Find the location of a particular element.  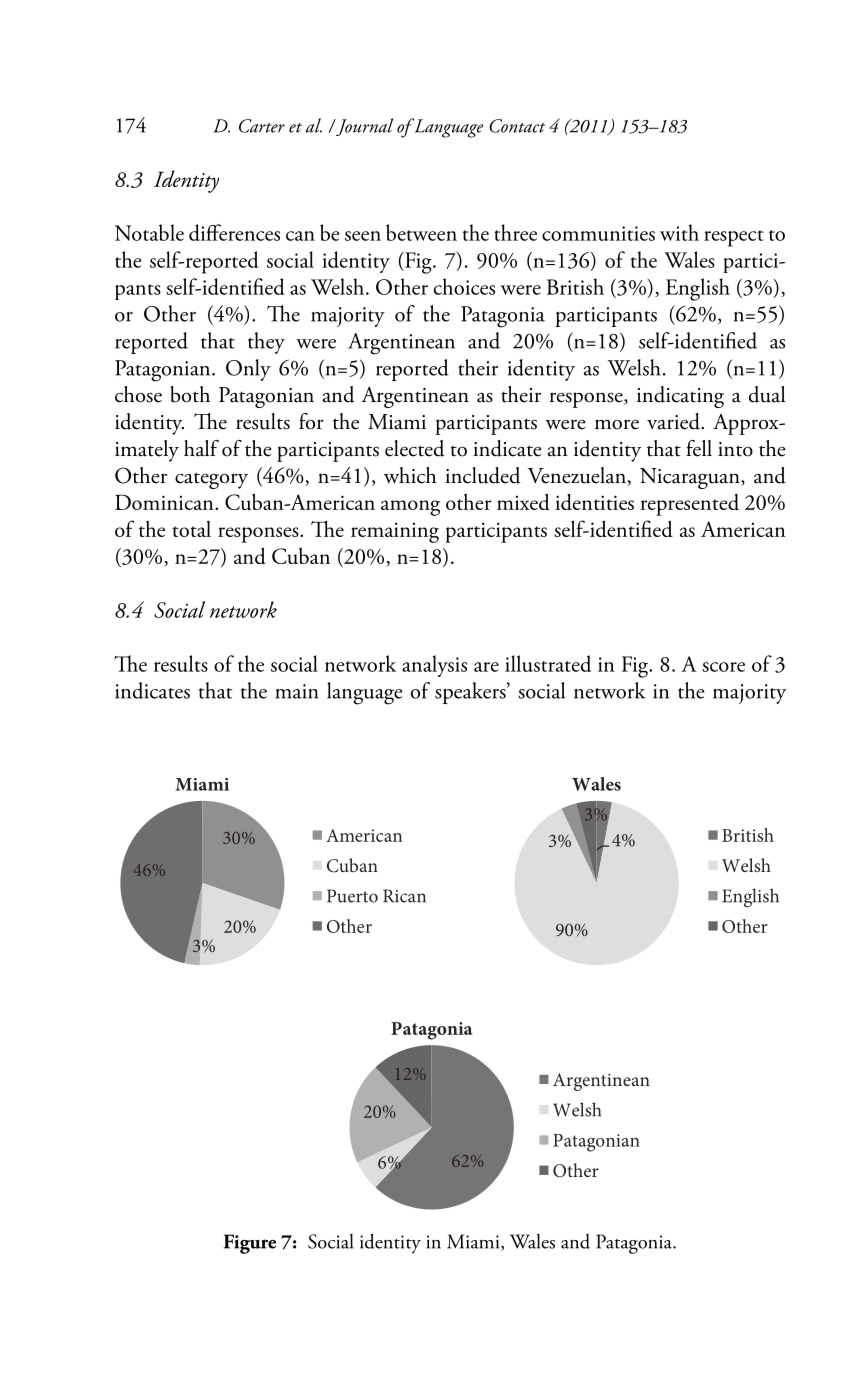

elected is located at coordinates (414, 448).
